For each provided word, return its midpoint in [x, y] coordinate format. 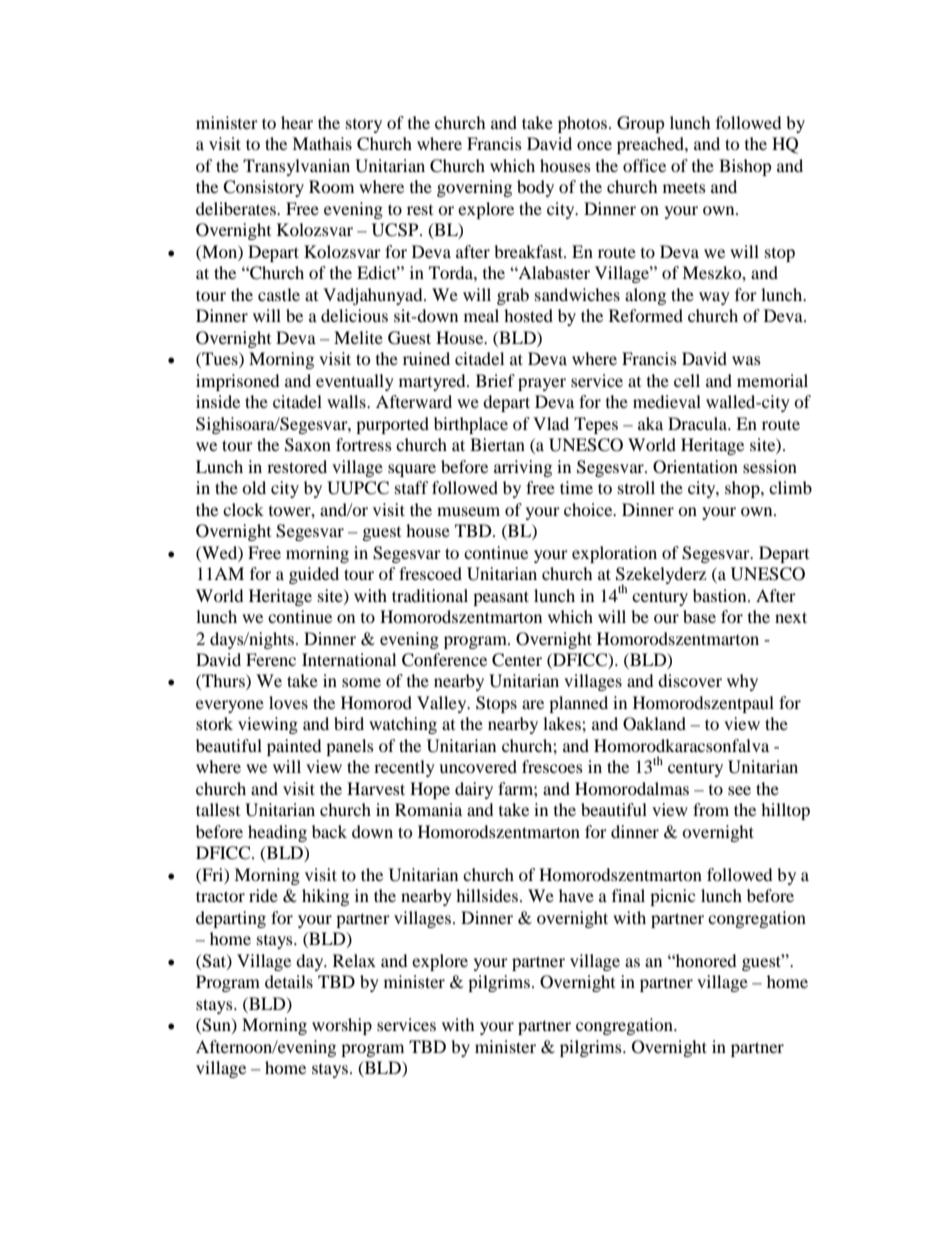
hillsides [487, 895]
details [289, 981]
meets [684, 187]
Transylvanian [296, 167]
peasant [501, 598]
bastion [721, 595]
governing [474, 188]
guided [314, 575]
